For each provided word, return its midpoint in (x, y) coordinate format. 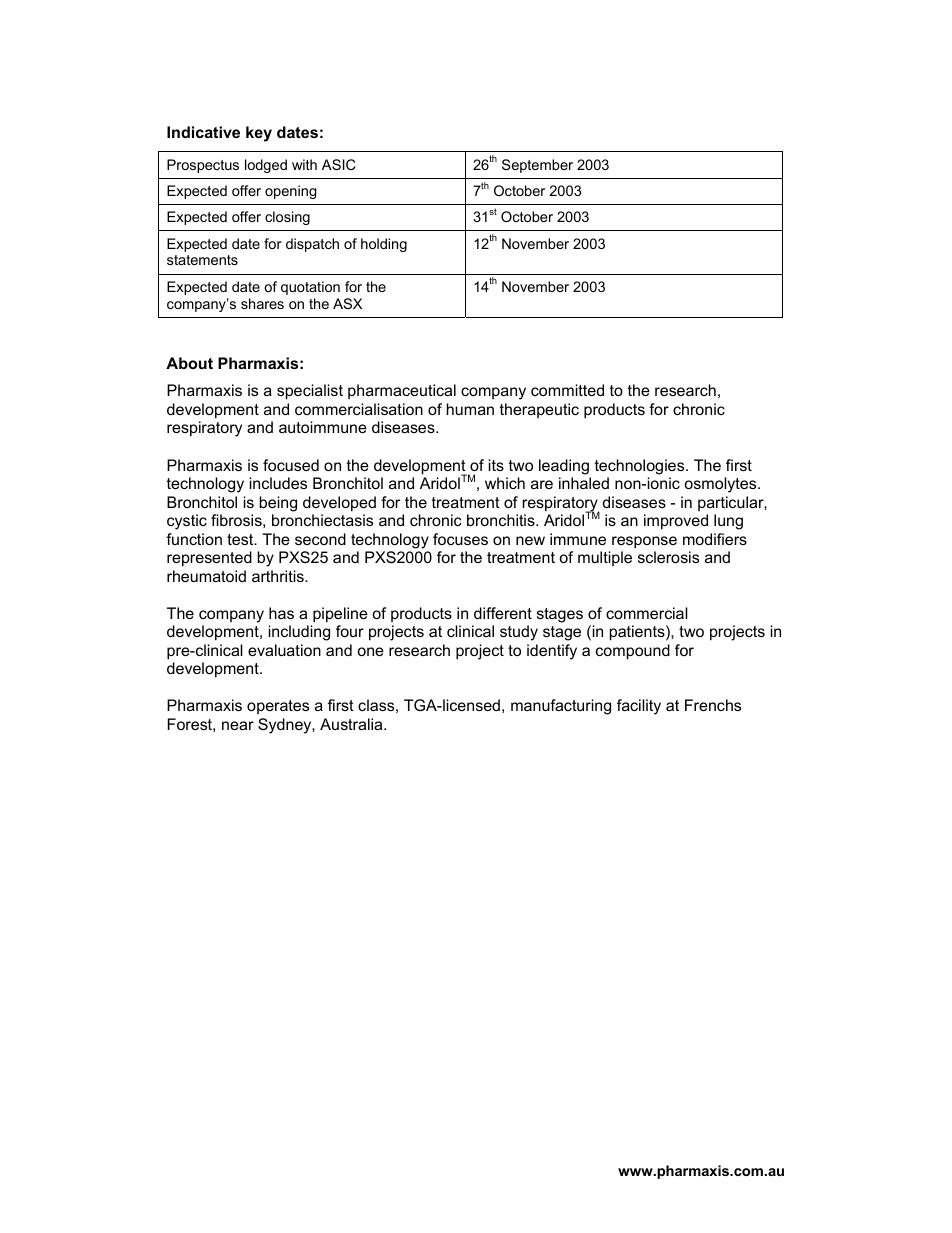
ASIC (338, 164)
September (537, 166)
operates (278, 707)
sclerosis (668, 557)
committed (567, 390)
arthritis (279, 576)
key (259, 134)
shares (262, 303)
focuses (460, 539)
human (470, 409)
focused (291, 465)
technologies (641, 467)
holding (384, 245)
